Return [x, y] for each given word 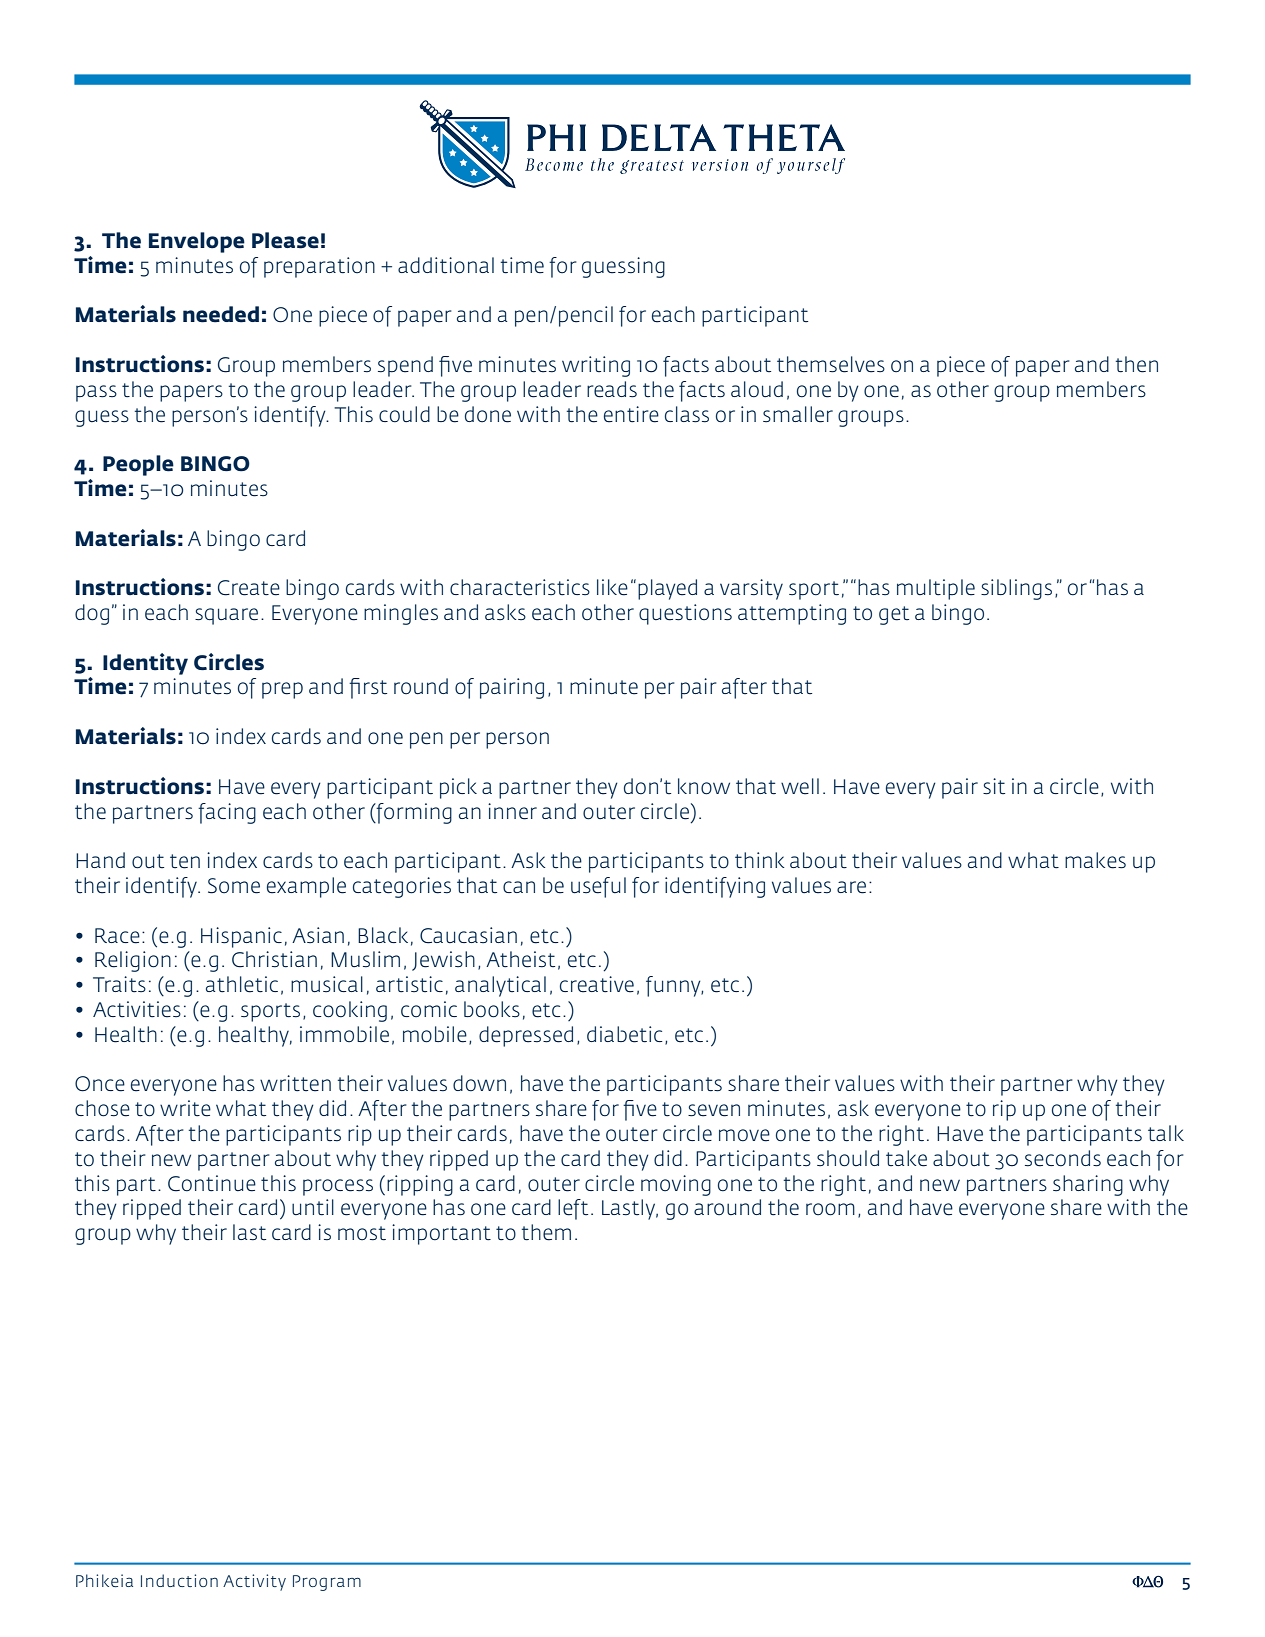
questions [685, 614]
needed [221, 314]
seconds [1063, 1158]
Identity [145, 664]
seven [714, 1110]
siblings [1016, 589]
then [1137, 364]
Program [327, 1583]
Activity [254, 1582]
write [185, 1108]
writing [596, 366]
